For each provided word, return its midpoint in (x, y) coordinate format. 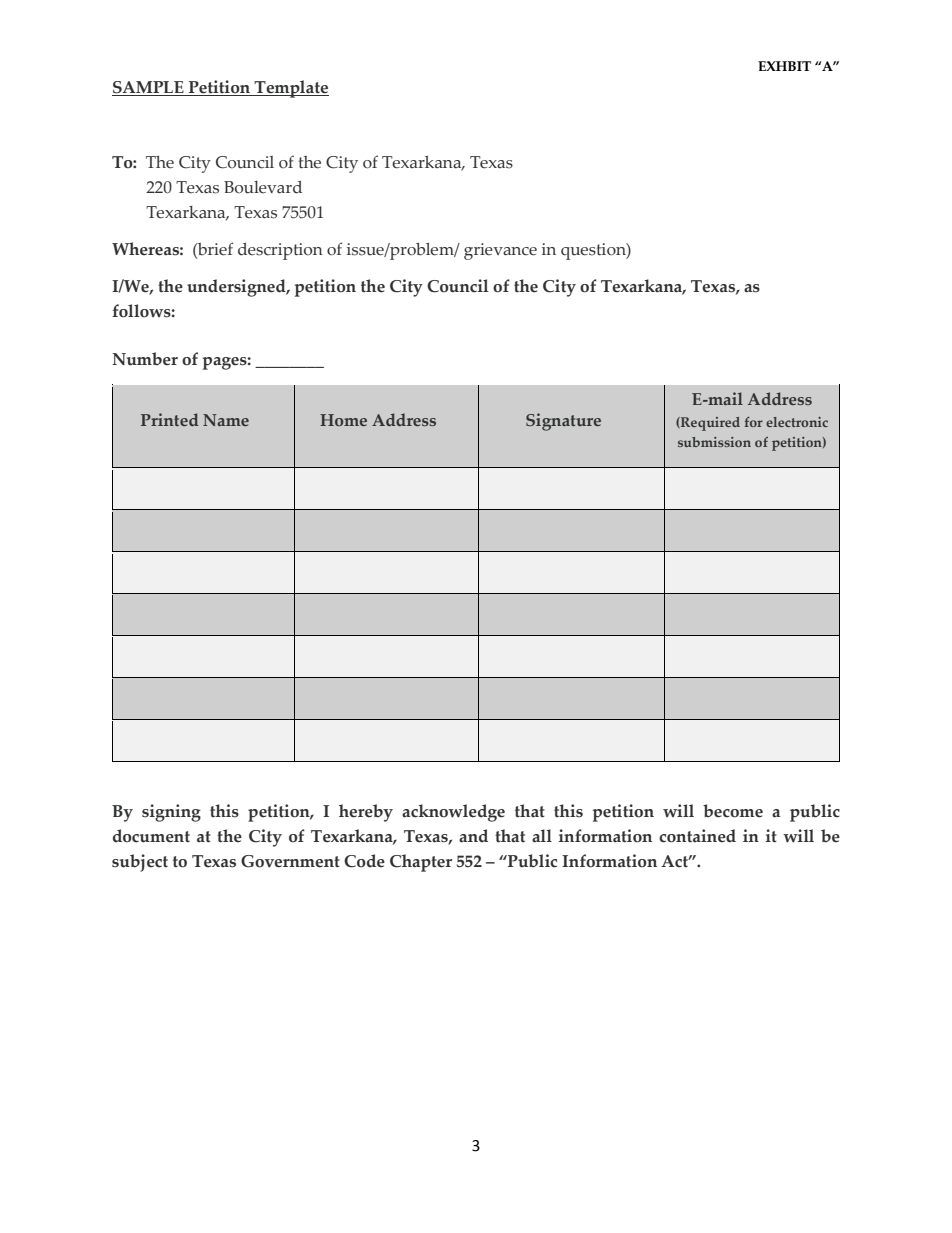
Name (226, 420)
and (473, 836)
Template (290, 89)
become (733, 811)
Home (343, 420)
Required (709, 424)
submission (714, 442)
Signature (563, 422)
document (151, 836)
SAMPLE (149, 88)
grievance (500, 251)
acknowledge (453, 813)
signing (171, 813)
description (280, 251)
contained (697, 836)
